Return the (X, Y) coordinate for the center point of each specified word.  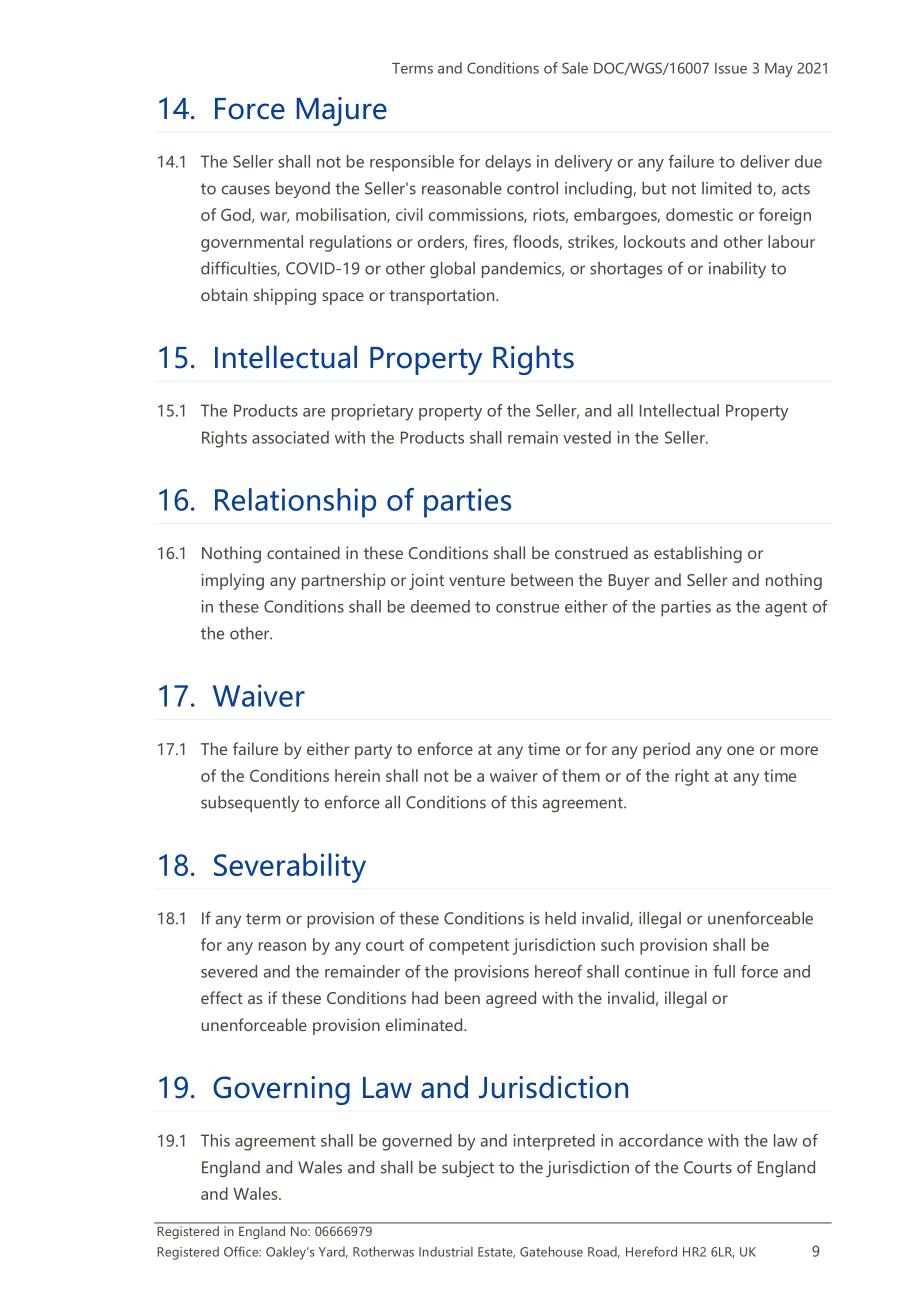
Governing (281, 1090)
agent (786, 609)
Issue (731, 68)
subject (468, 1168)
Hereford (651, 1251)
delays (508, 163)
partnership (344, 581)
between (542, 579)
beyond (303, 189)
